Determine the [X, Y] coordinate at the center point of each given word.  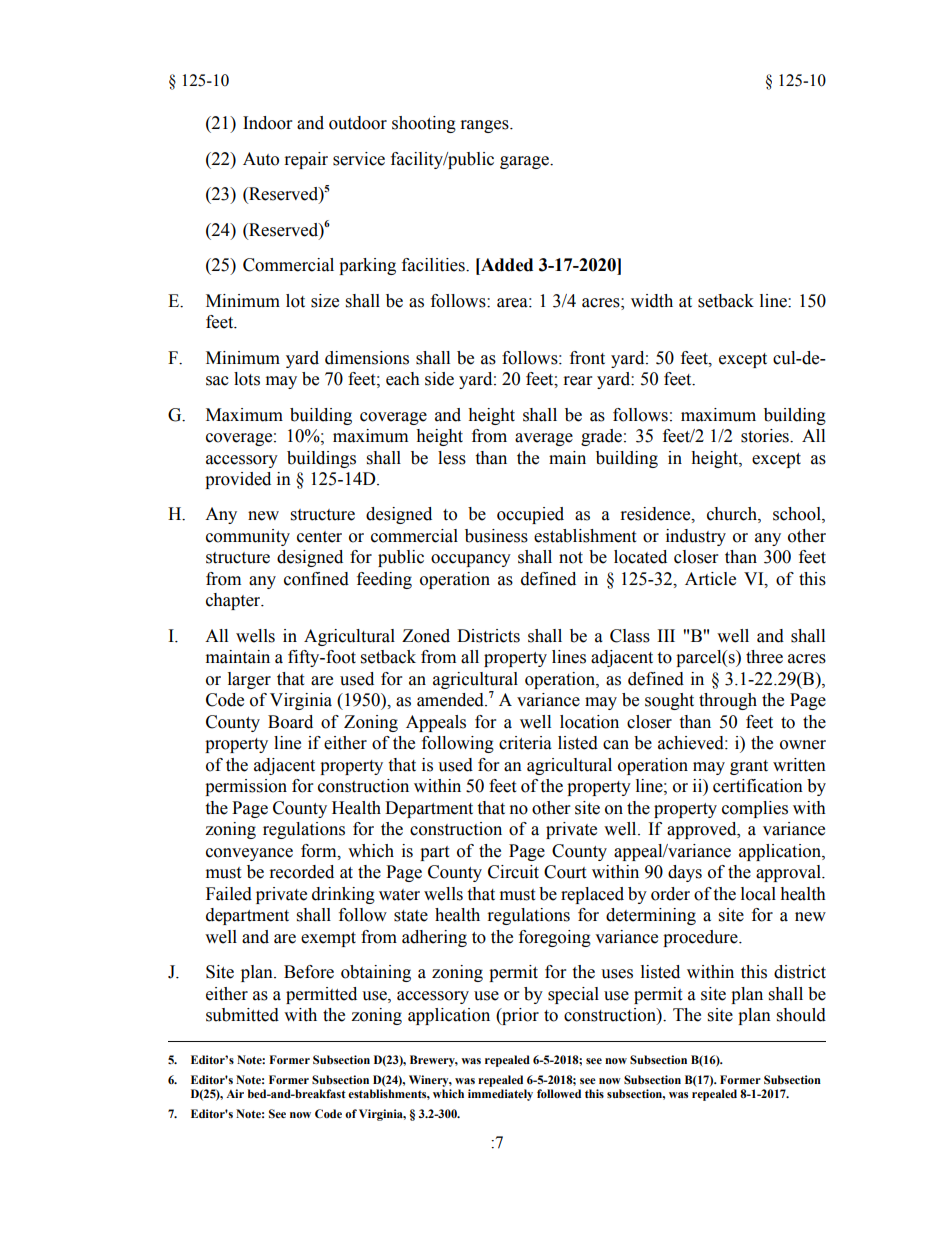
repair [306, 160]
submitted [242, 1015]
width [652, 301]
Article [710, 579]
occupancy [471, 560]
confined [316, 579]
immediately [500, 1095]
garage [525, 162]
